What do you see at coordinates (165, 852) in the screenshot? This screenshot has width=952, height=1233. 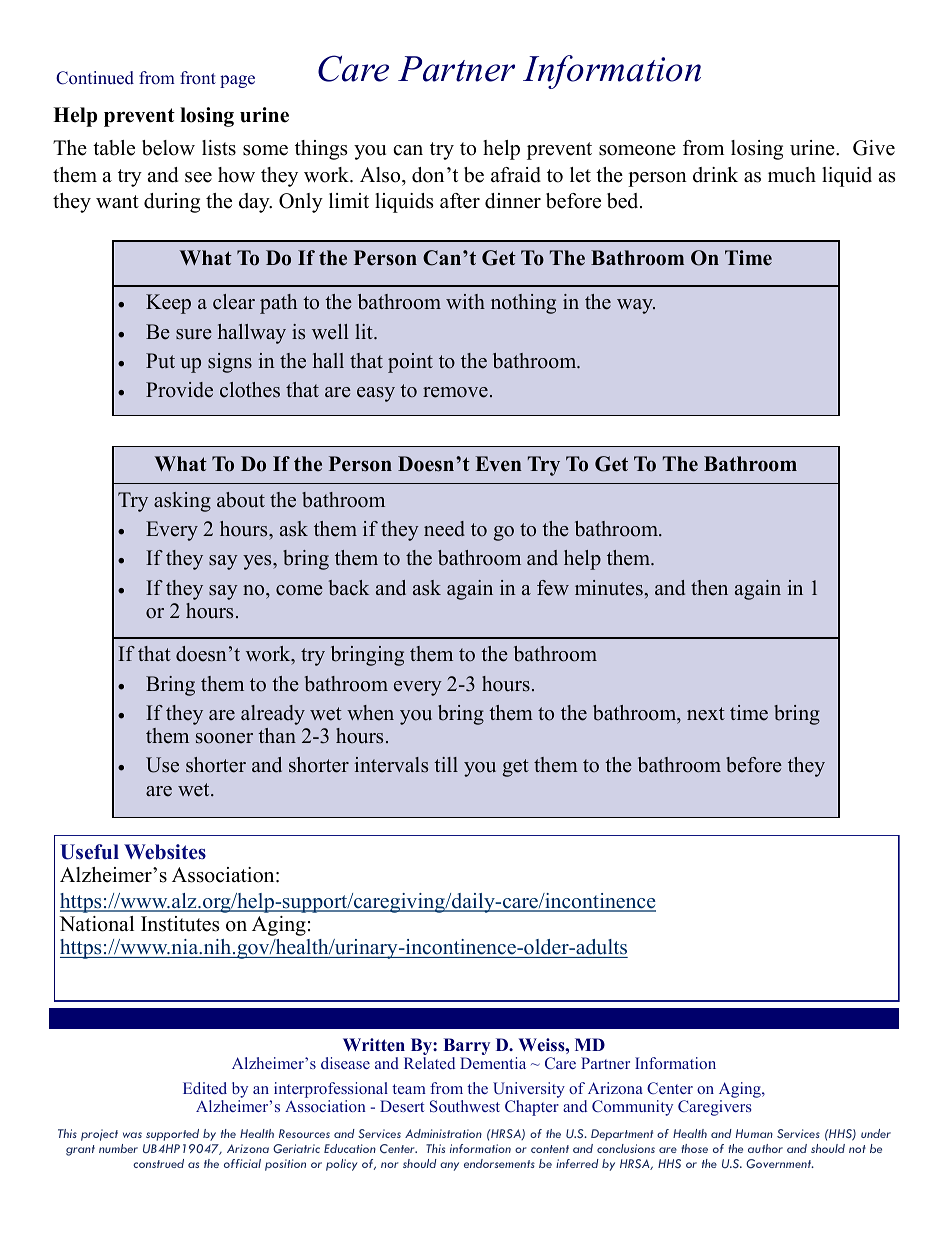 I see `Websites` at bounding box center [165, 852].
